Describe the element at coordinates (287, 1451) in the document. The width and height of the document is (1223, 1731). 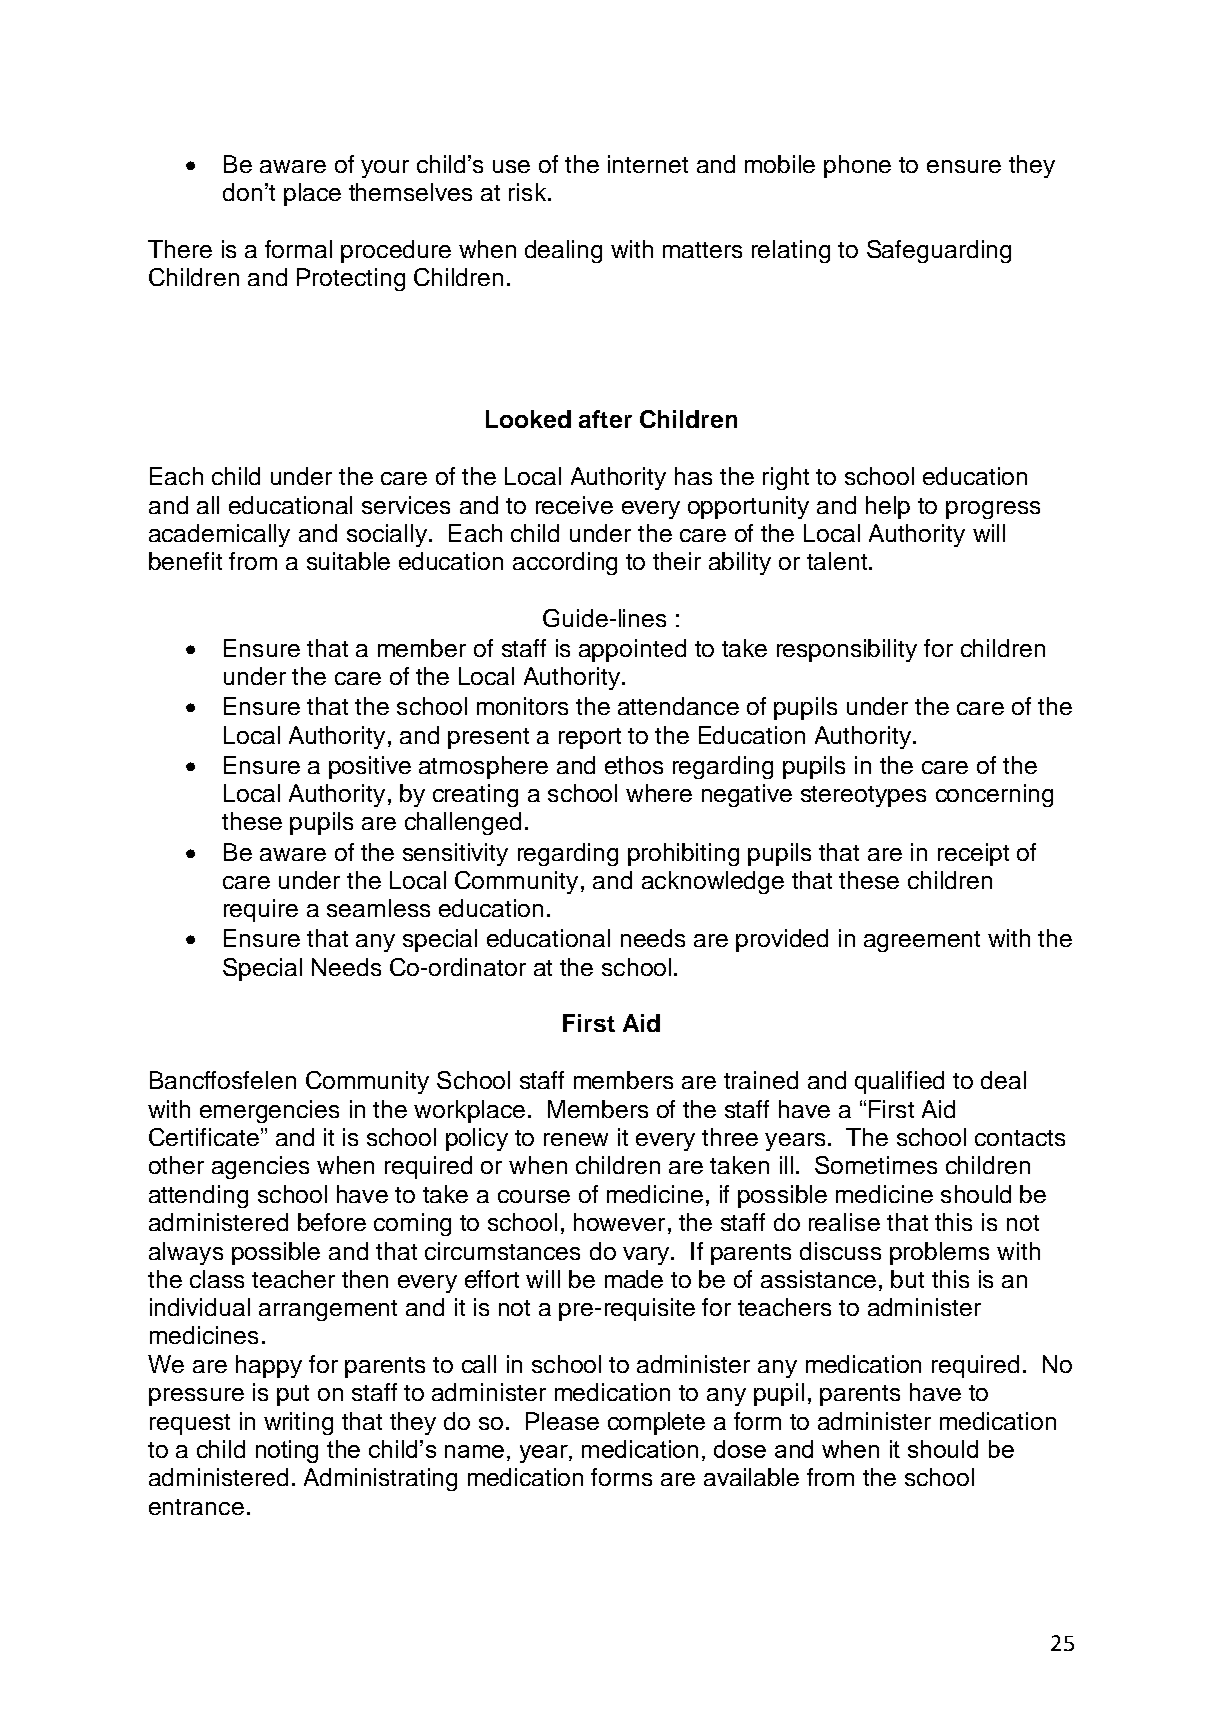
I see `noting` at that location.
